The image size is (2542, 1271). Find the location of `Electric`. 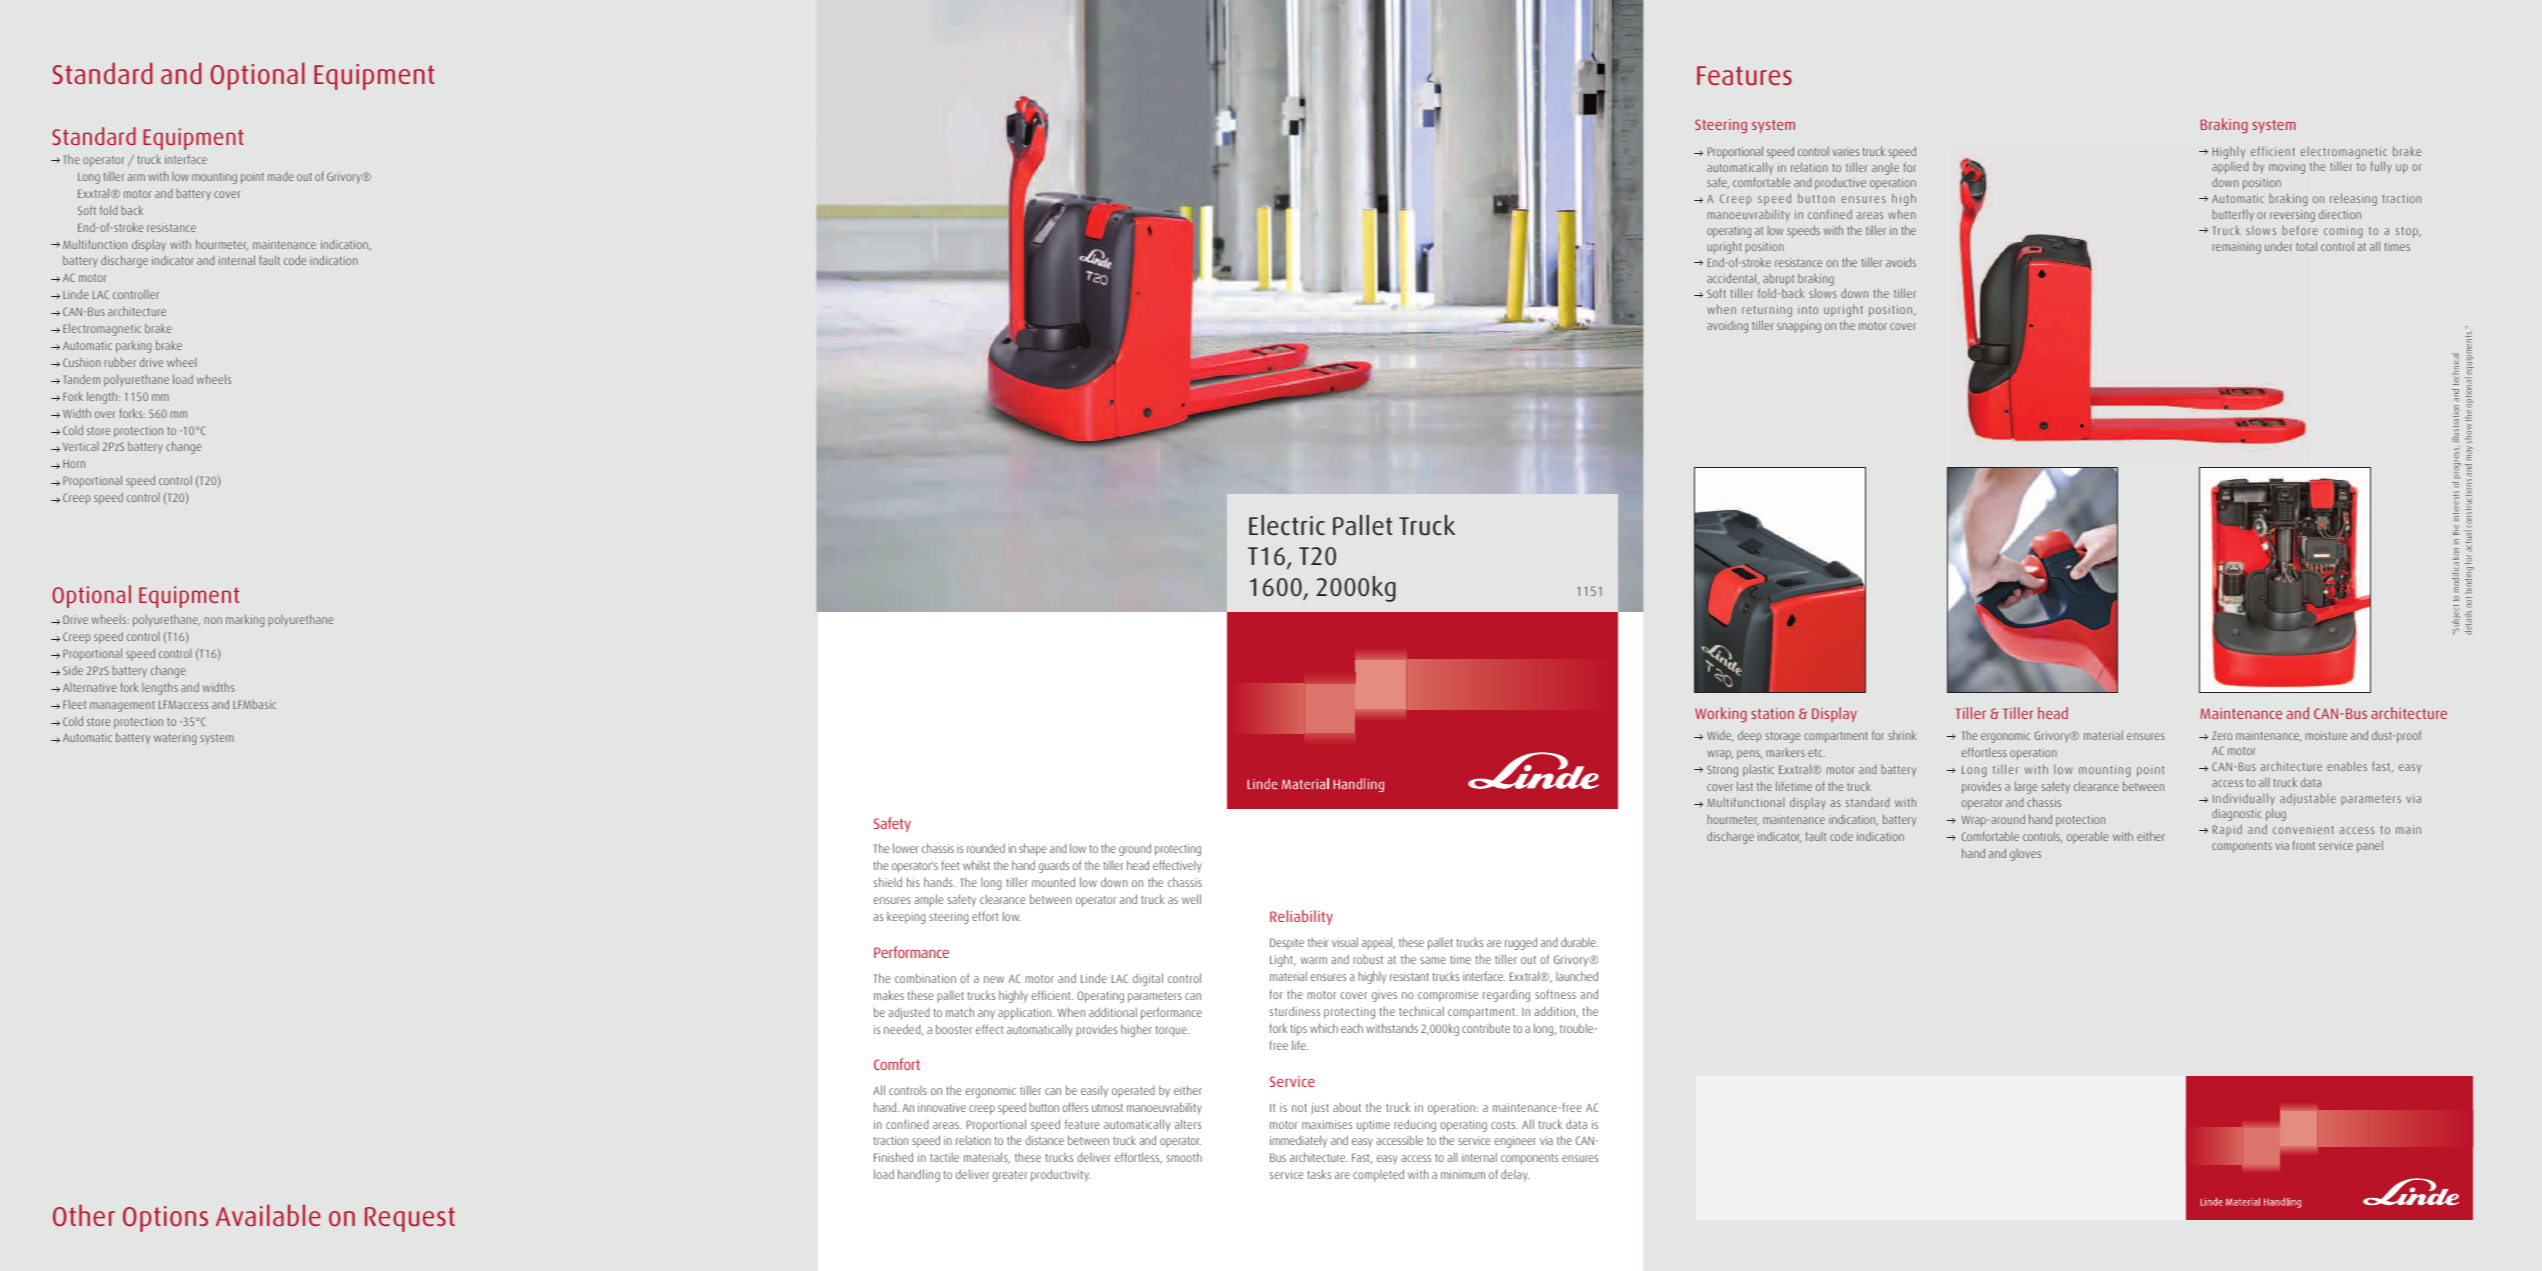

Electric is located at coordinates (1287, 525).
